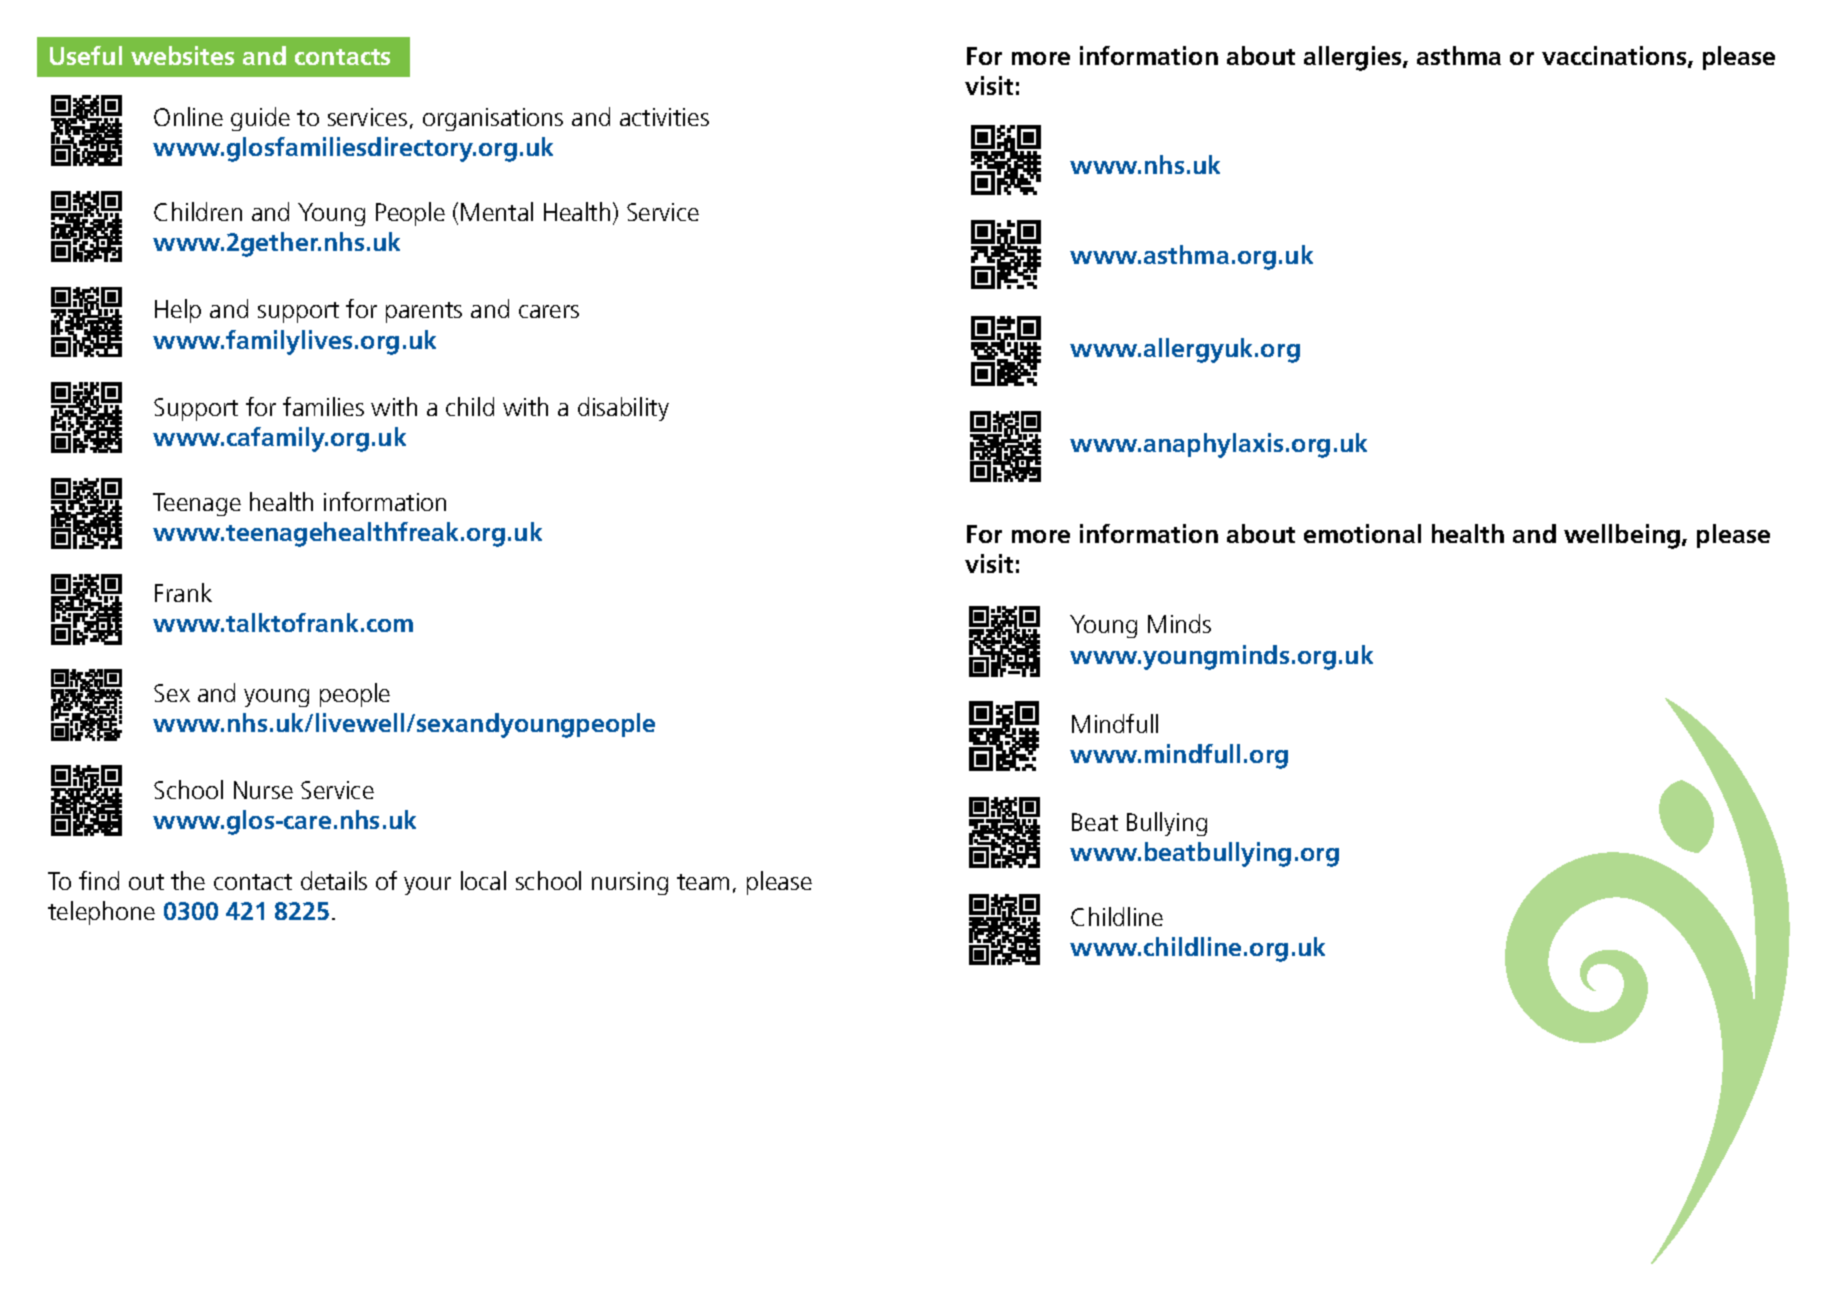  What do you see at coordinates (483, 880) in the document?
I see `local` at bounding box center [483, 880].
